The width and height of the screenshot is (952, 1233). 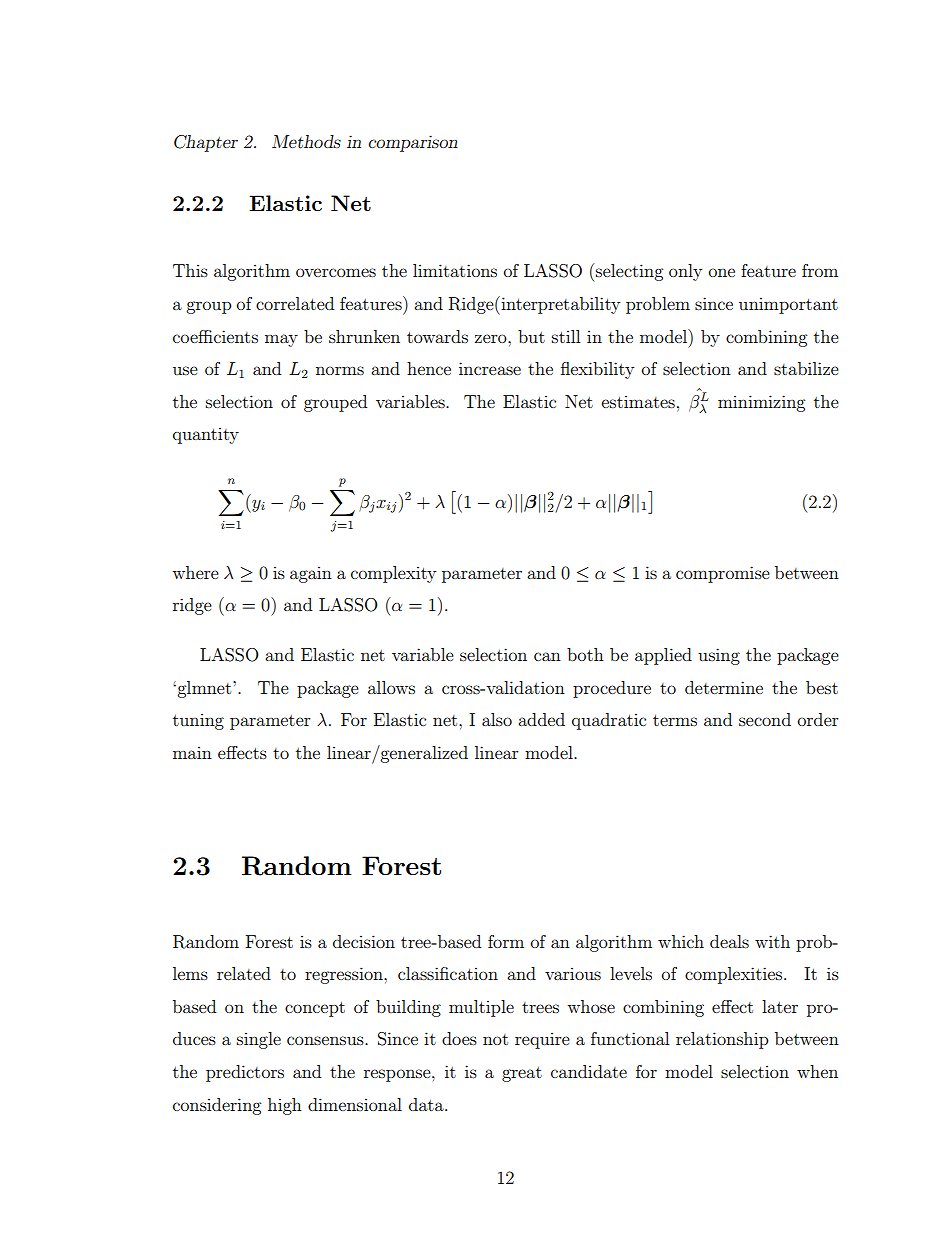 What do you see at coordinates (722, 1040) in the screenshot?
I see `relationship` at bounding box center [722, 1040].
